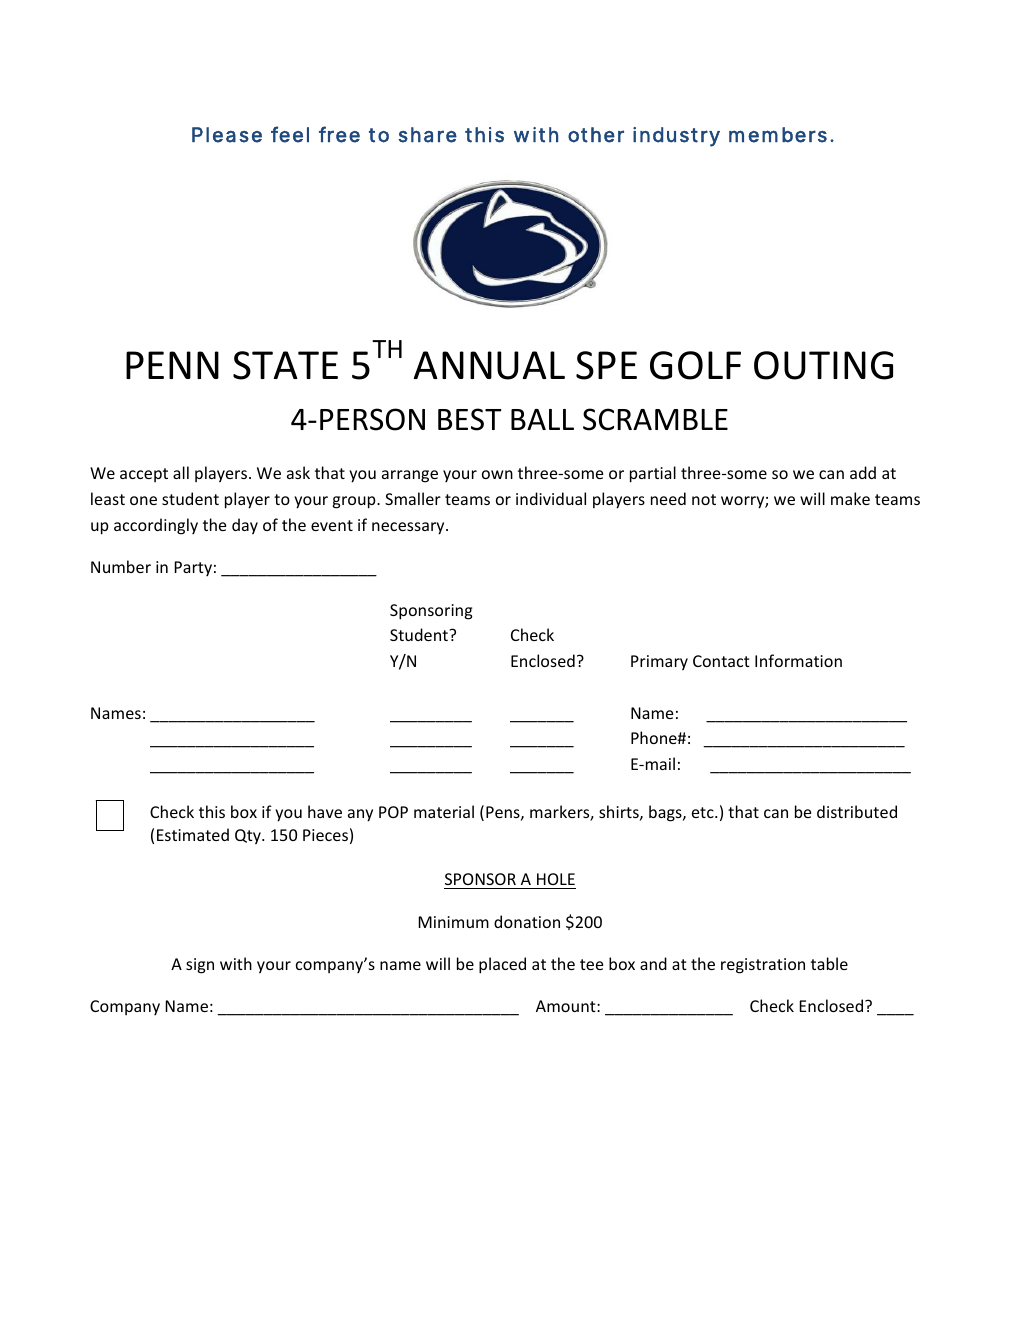  What do you see at coordinates (427, 135) in the screenshot?
I see `share` at bounding box center [427, 135].
